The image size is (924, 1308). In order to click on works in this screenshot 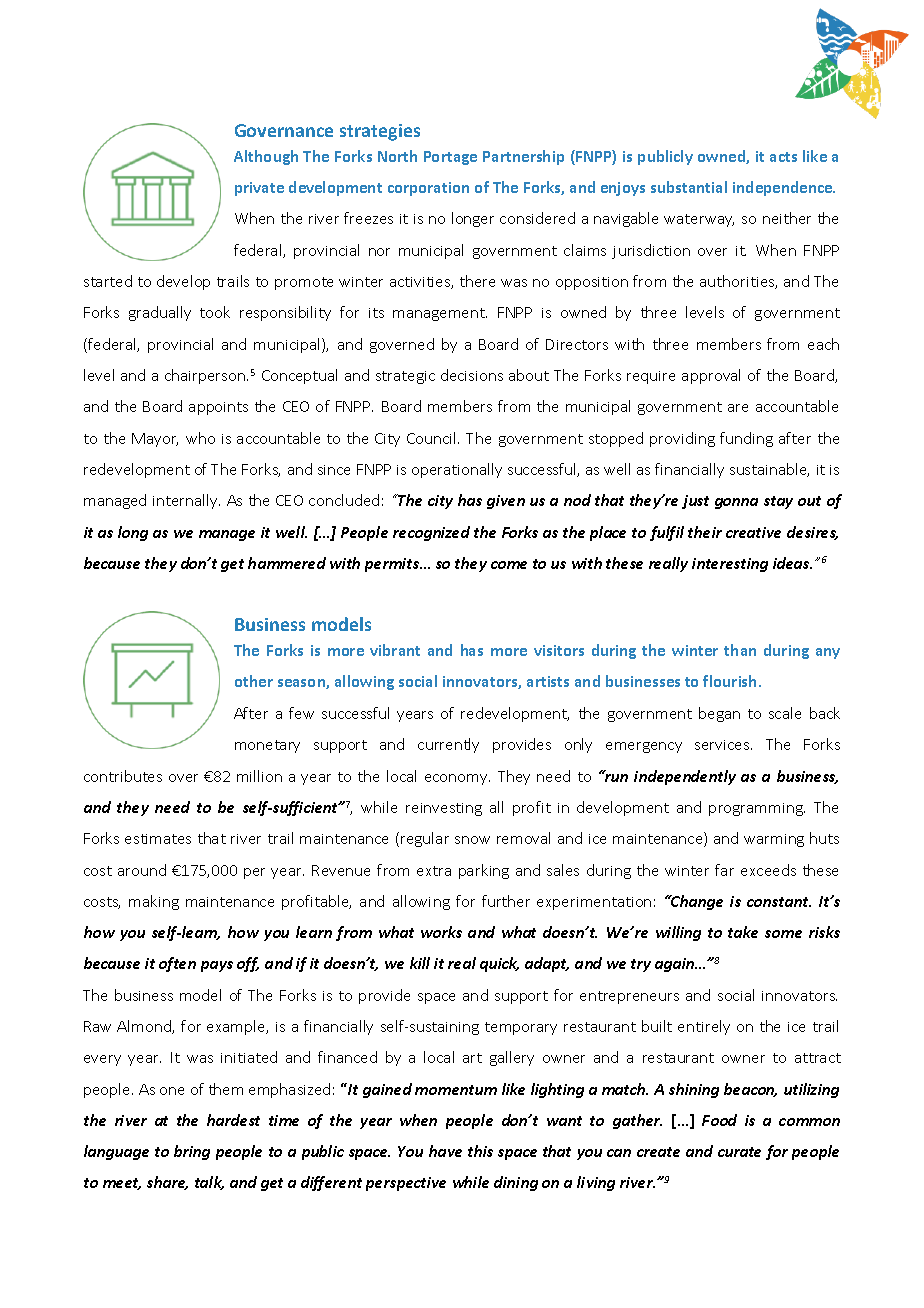, I will do `click(441, 932)`.
